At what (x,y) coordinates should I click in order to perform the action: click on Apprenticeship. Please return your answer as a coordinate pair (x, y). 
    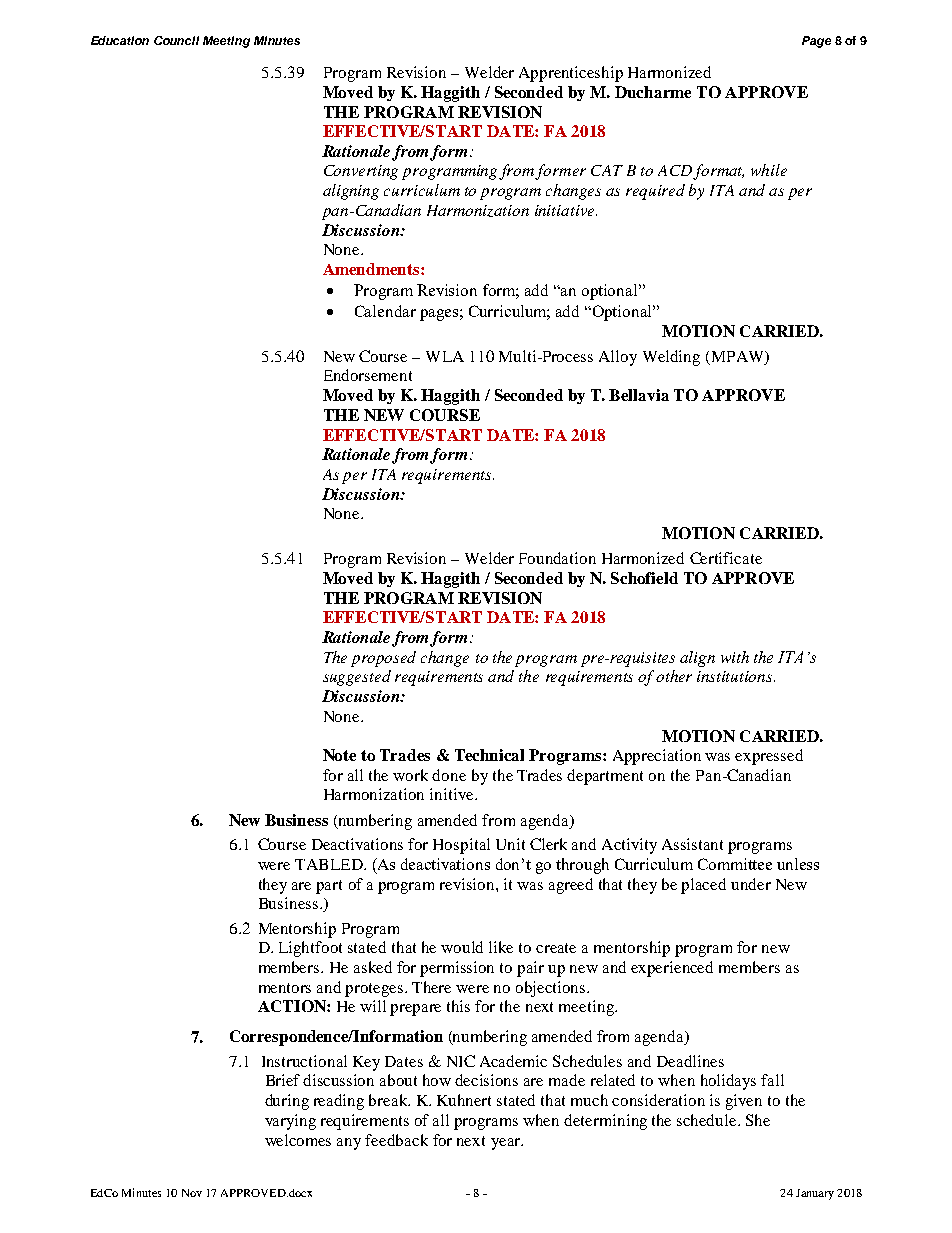
    Looking at the image, I should click on (571, 74).
